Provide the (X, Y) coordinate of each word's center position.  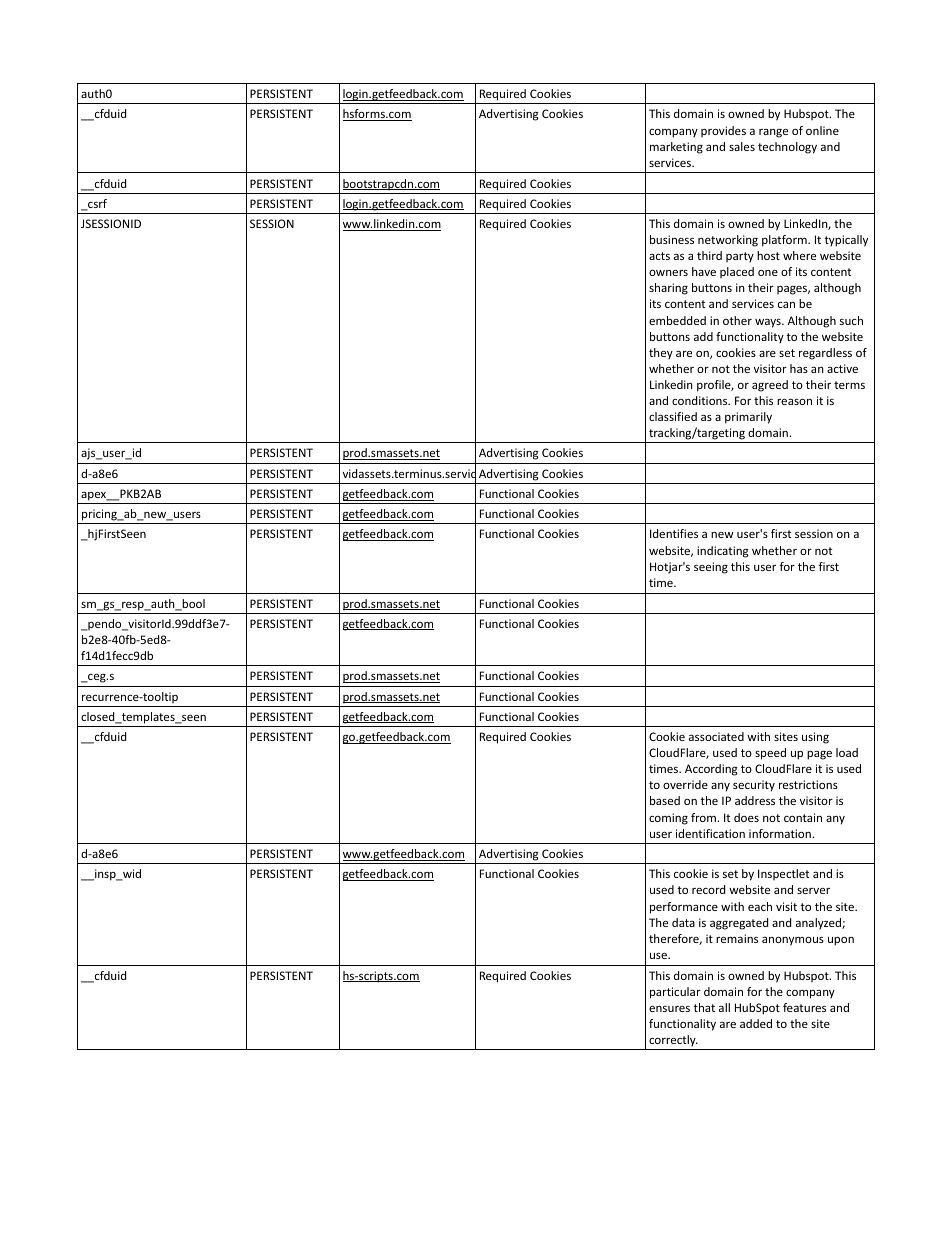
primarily (748, 418)
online (822, 130)
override (685, 784)
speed (770, 754)
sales (742, 146)
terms (849, 385)
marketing (676, 148)
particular (675, 993)
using (815, 738)
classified (673, 416)
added (756, 1023)
